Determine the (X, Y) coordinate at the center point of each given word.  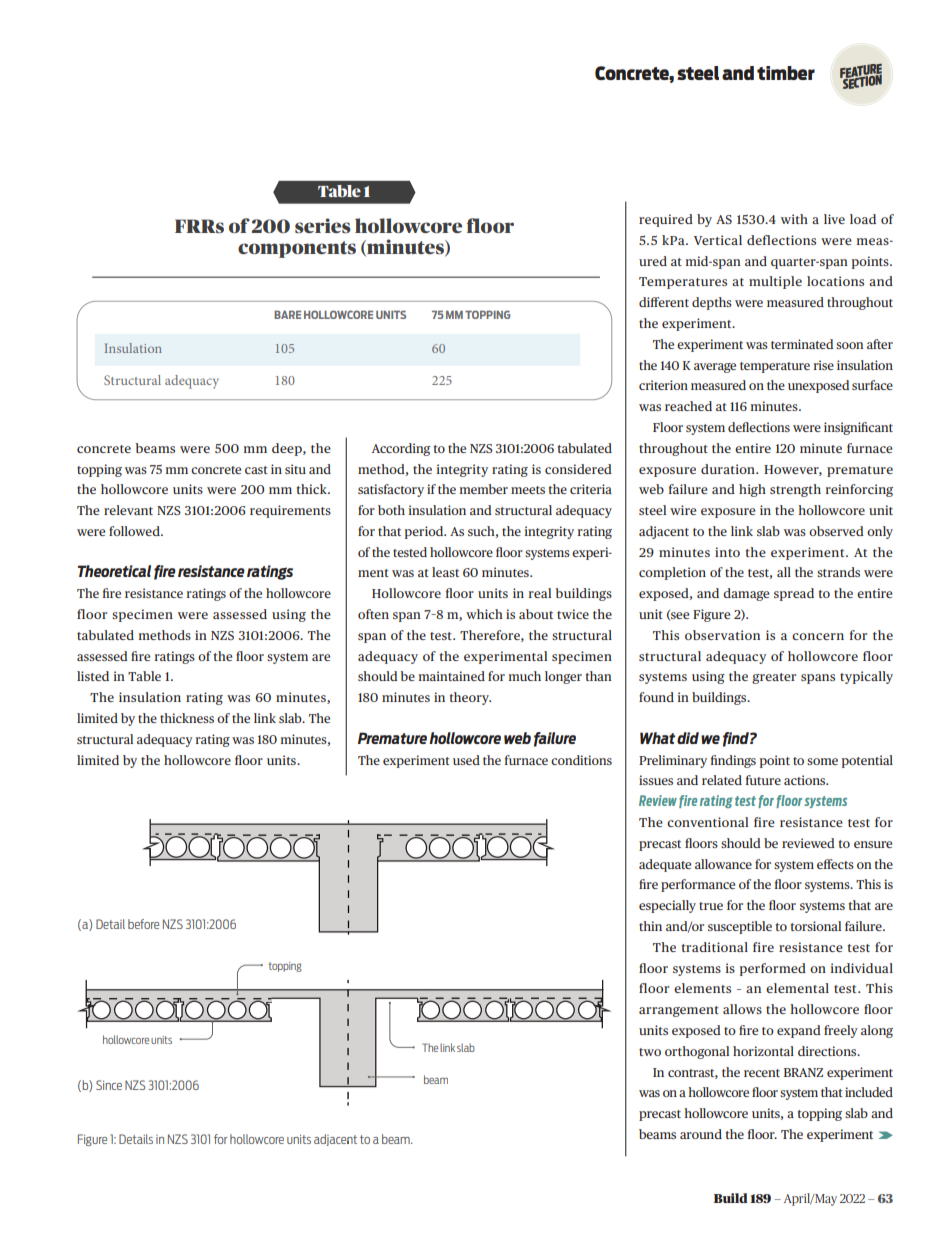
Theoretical (114, 571)
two (650, 1052)
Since (109, 1085)
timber (786, 73)
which (484, 614)
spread (794, 594)
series (323, 225)
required (666, 220)
